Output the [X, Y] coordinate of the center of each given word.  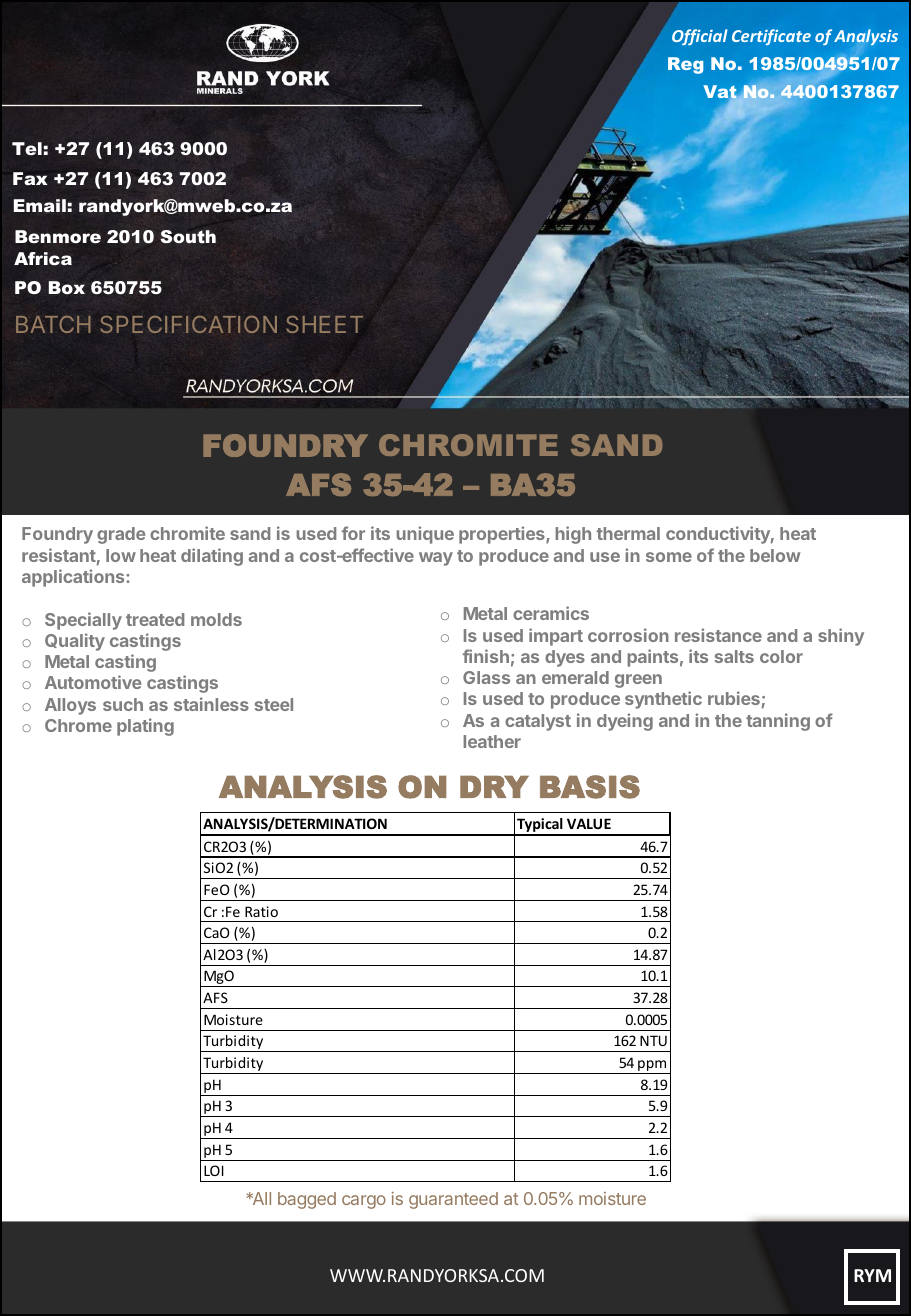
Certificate [771, 37]
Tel [27, 148]
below [775, 555]
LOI [214, 1170]
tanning [778, 722]
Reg [685, 65]
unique [425, 535]
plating [145, 727]
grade [121, 535]
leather [492, 741]
